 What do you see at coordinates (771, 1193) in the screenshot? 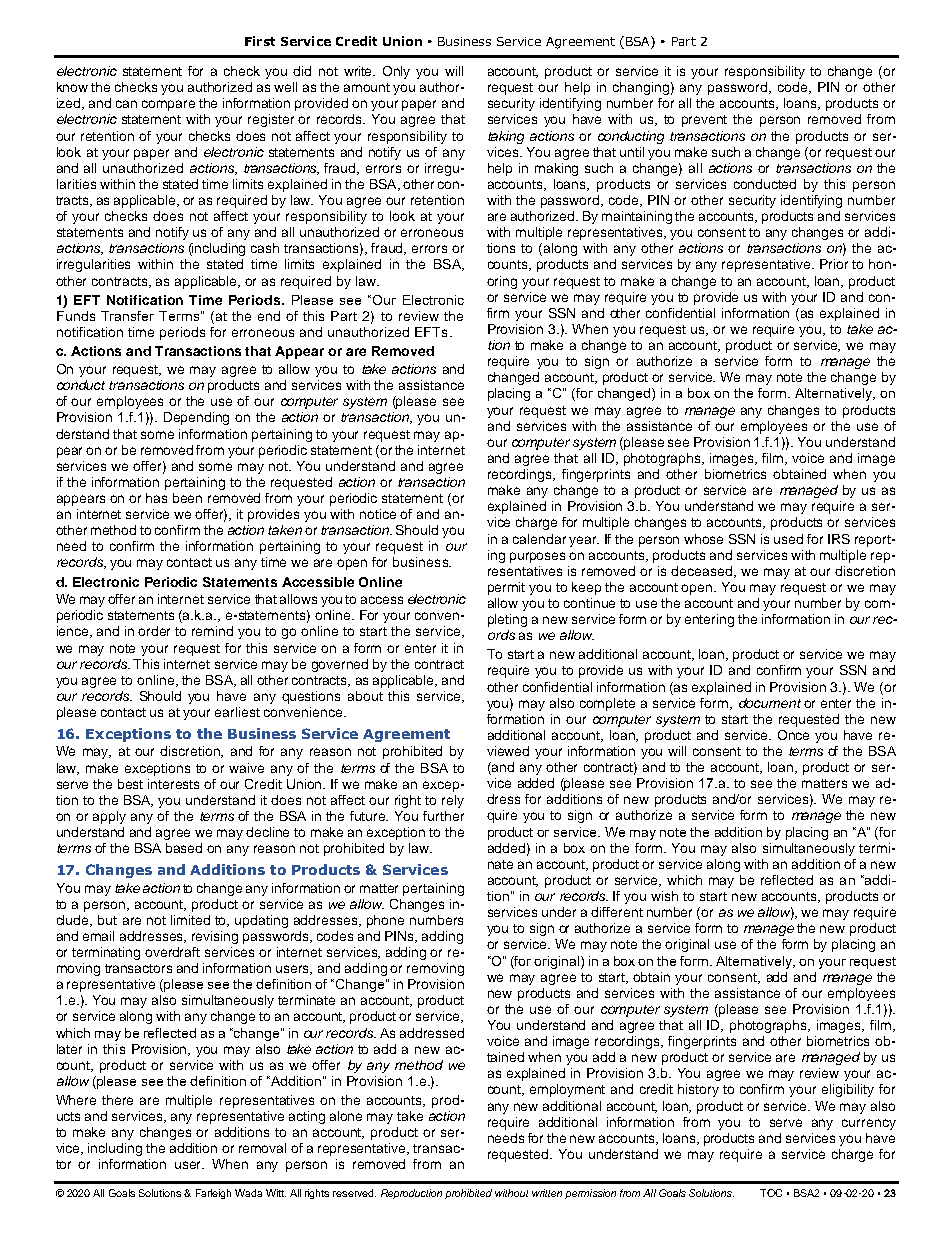
I see `TOC` at bounding box center [771, 1193].
